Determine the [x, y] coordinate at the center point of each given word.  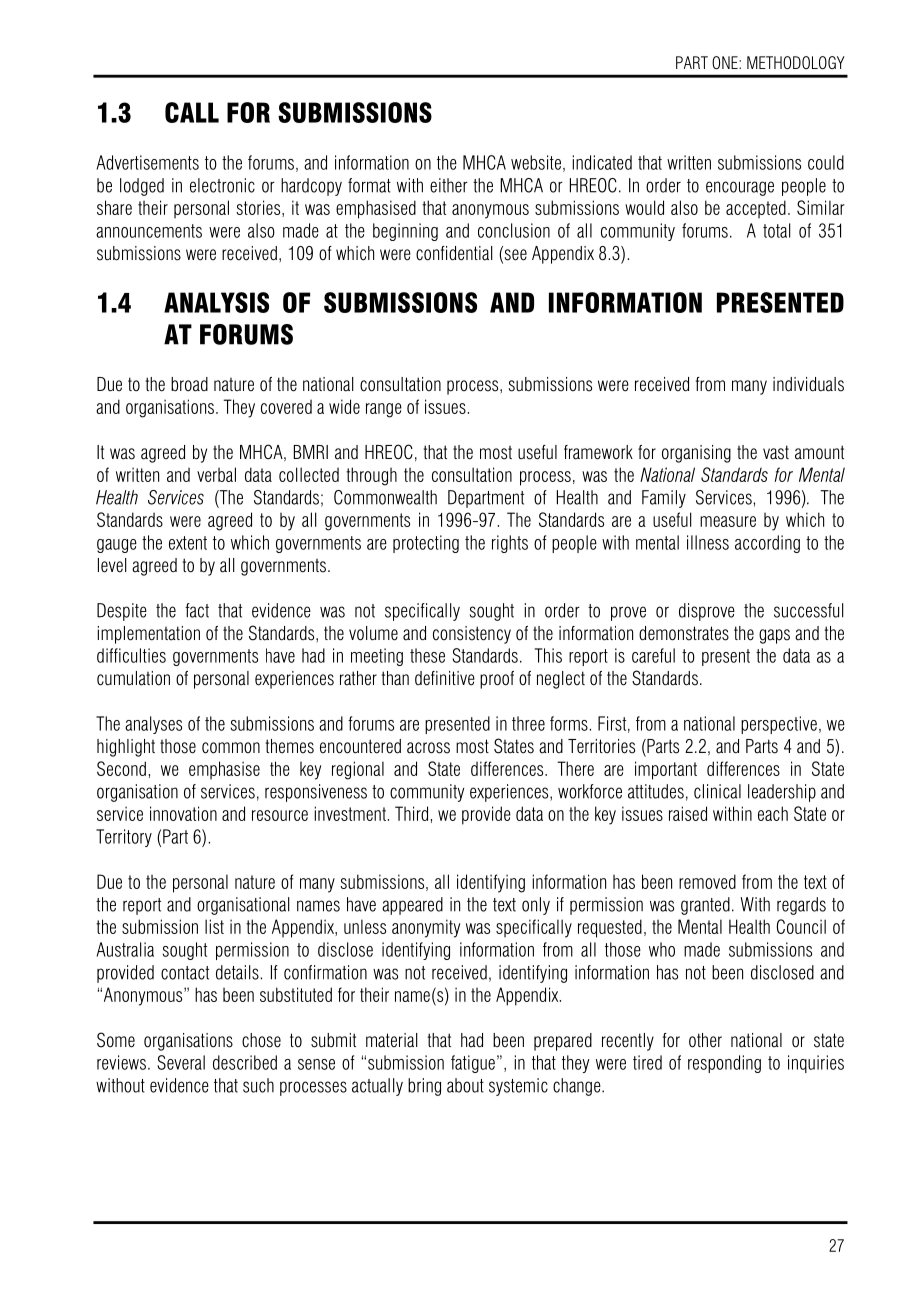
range [384, 410]
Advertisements [147, 162]
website [536, 162]
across [428, 748]
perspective [779, 725]
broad [189, 384]
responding [724, 1064]
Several [181, 1062]
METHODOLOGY [796, 62]
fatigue [473, 1064]
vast [776, 452]
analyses [153, 725]
